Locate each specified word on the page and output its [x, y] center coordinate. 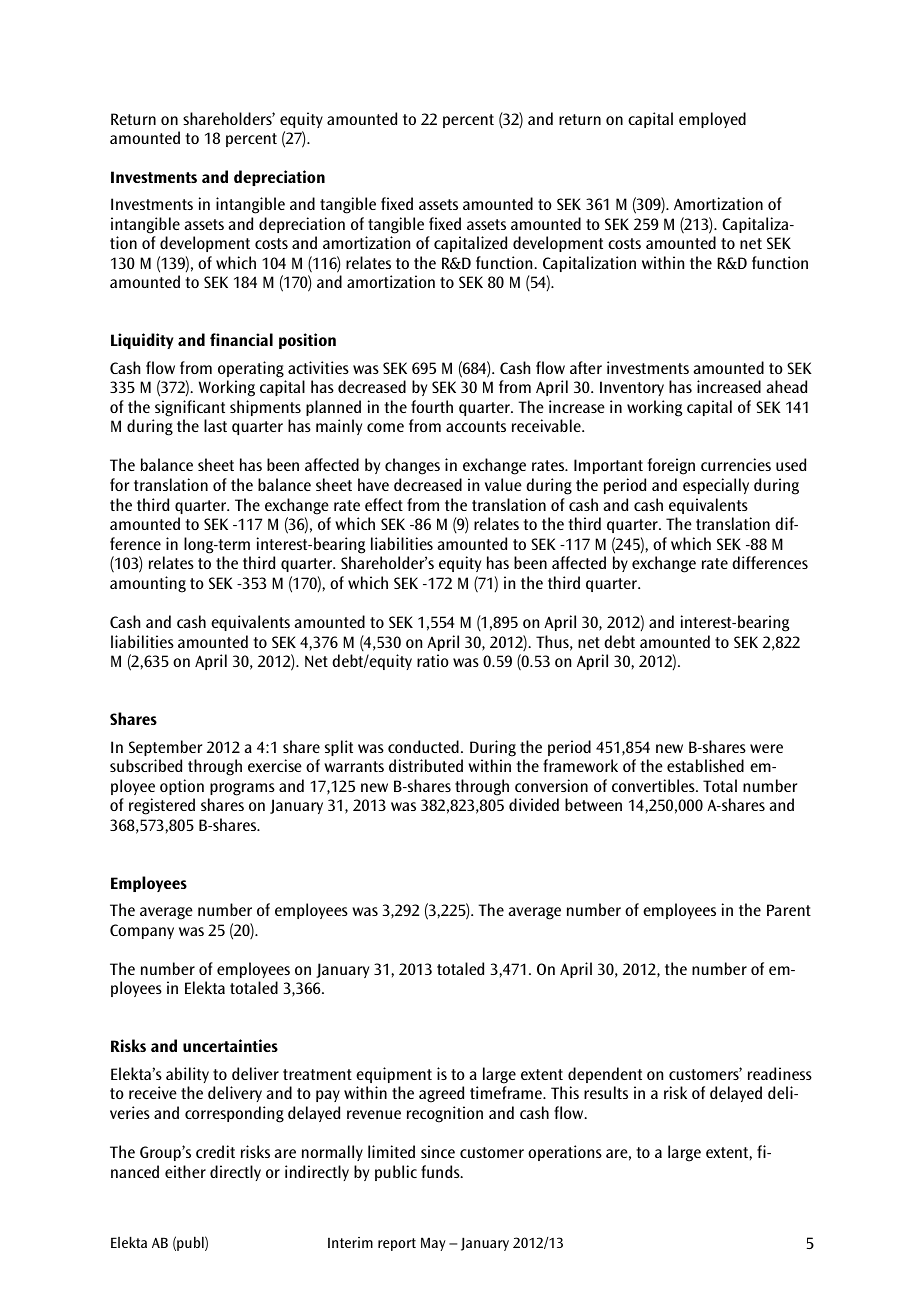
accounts [476, 426]
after [586, 367]
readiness [780, 1073]
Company [142, 931]
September [165, 748]
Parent [789, 910]
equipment [394, 1075]
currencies [736, 464]
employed [712, 120]
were [766, 748]
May [433, 1244]
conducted [423, 746]
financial [241, 339]
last [215, 425]
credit [215, 1151]
